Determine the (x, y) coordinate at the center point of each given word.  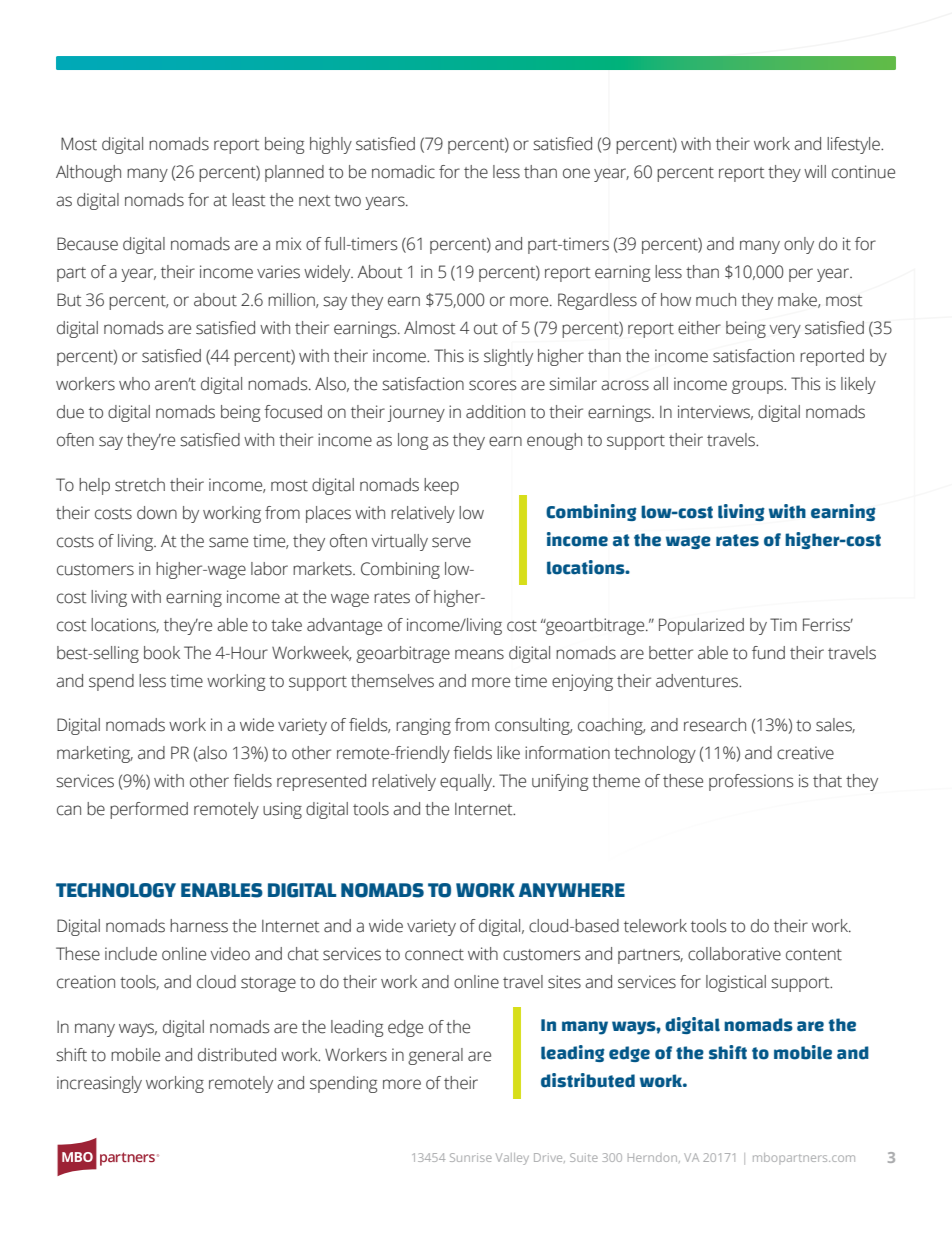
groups (759, 387)
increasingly (99, 1084)
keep (441, 486)
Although (88, 173)
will (815, 171)
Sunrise (471, 1157)
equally (467, 782)
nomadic (403, 172)
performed (149, 810)
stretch (140, 485)
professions (751, 782)
